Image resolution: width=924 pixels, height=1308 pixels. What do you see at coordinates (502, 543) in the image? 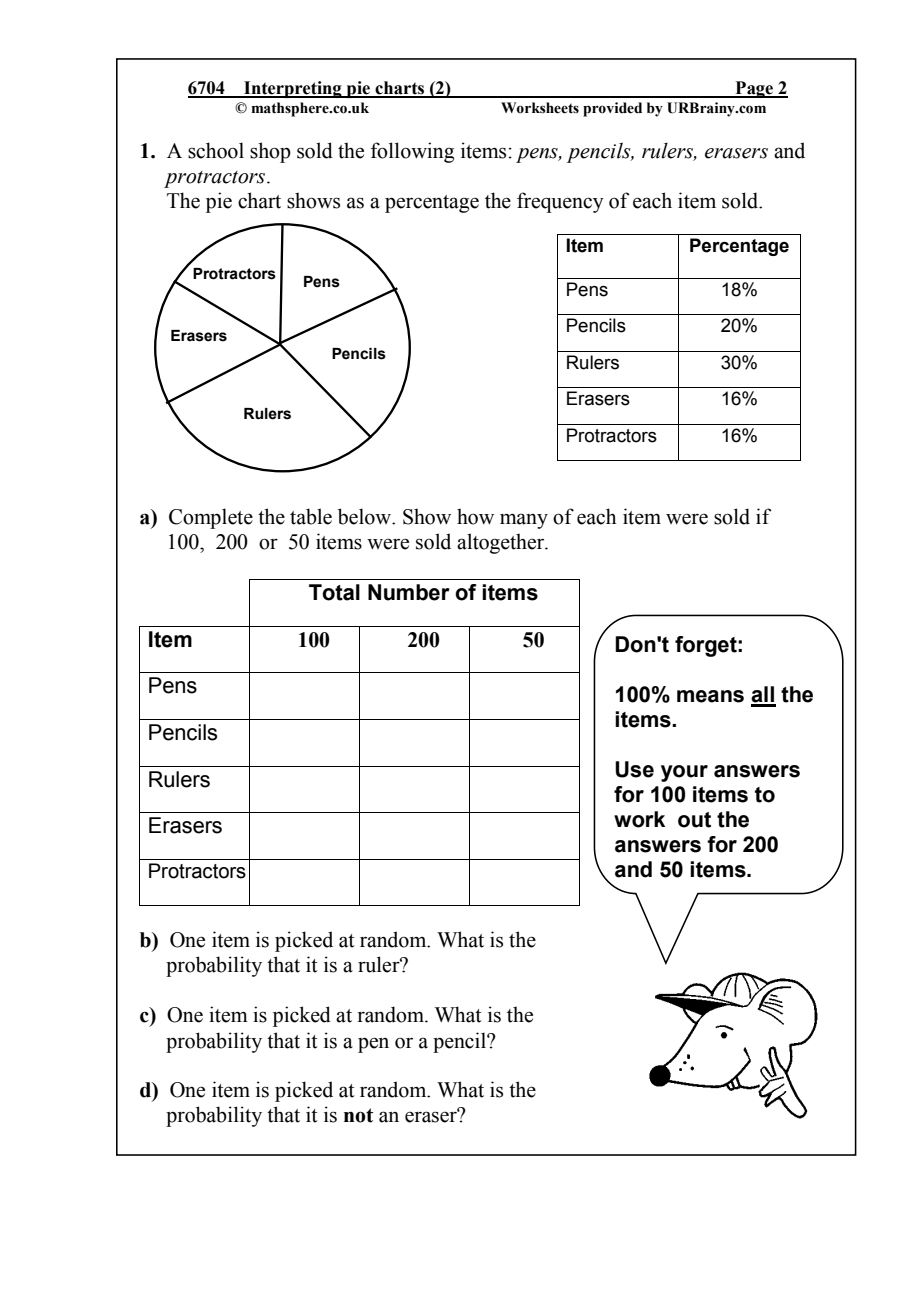
I see `altogether` at bounding box center [502, 543].
